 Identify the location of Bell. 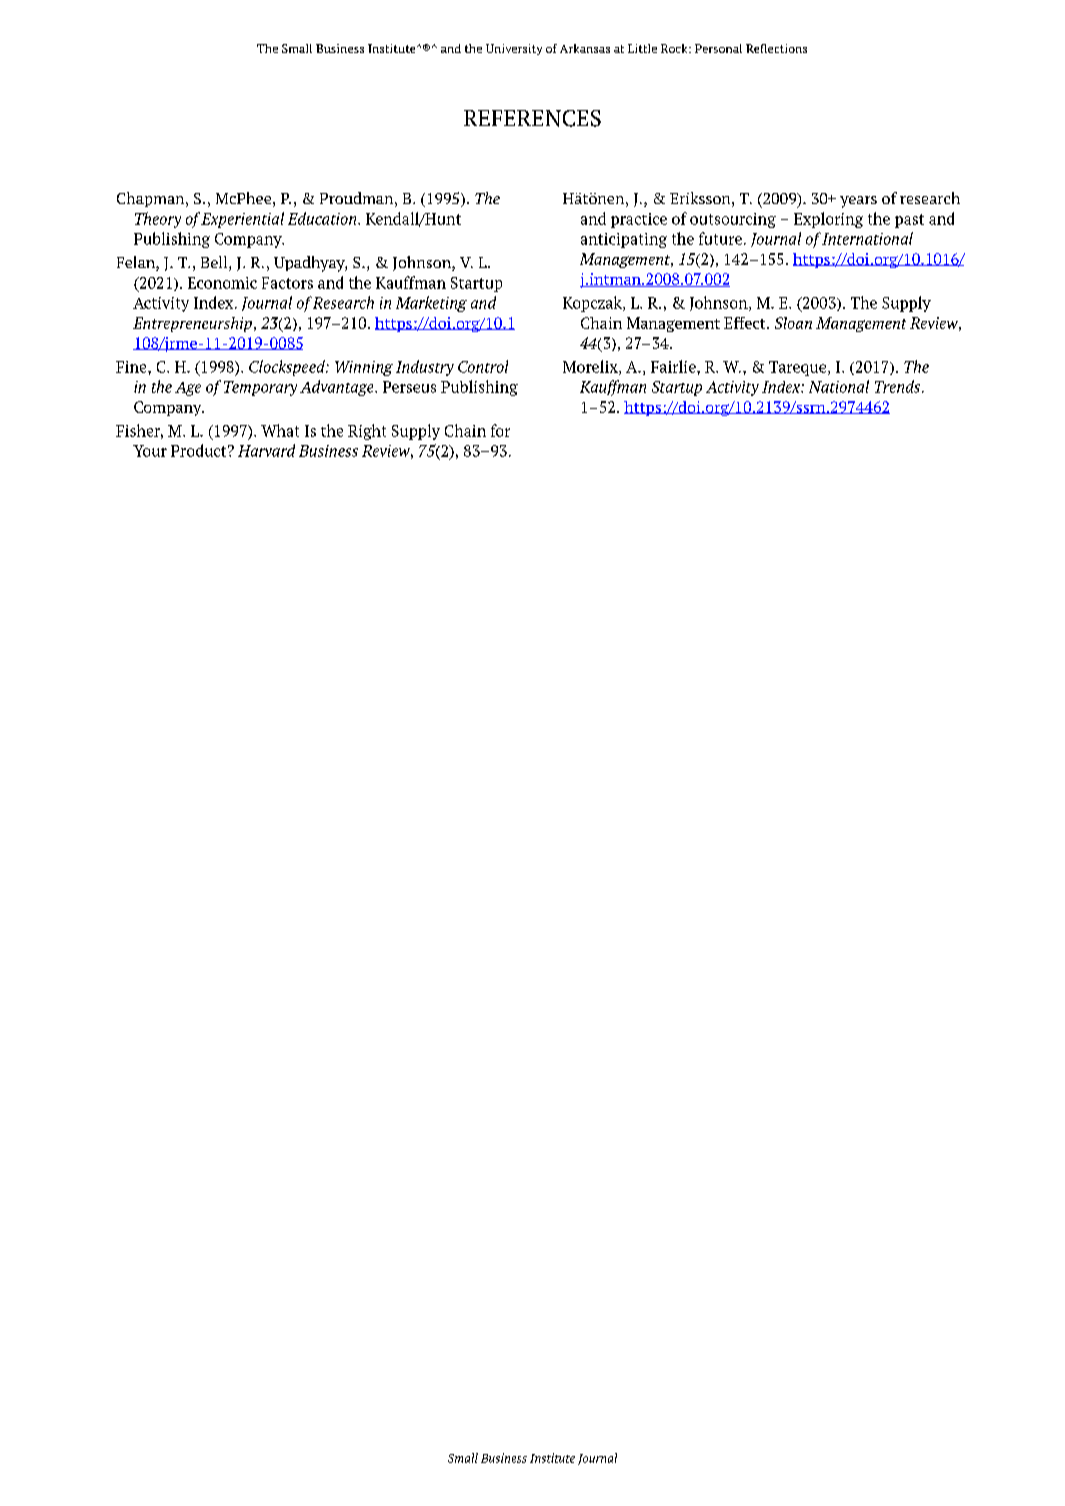
(215, 263).
